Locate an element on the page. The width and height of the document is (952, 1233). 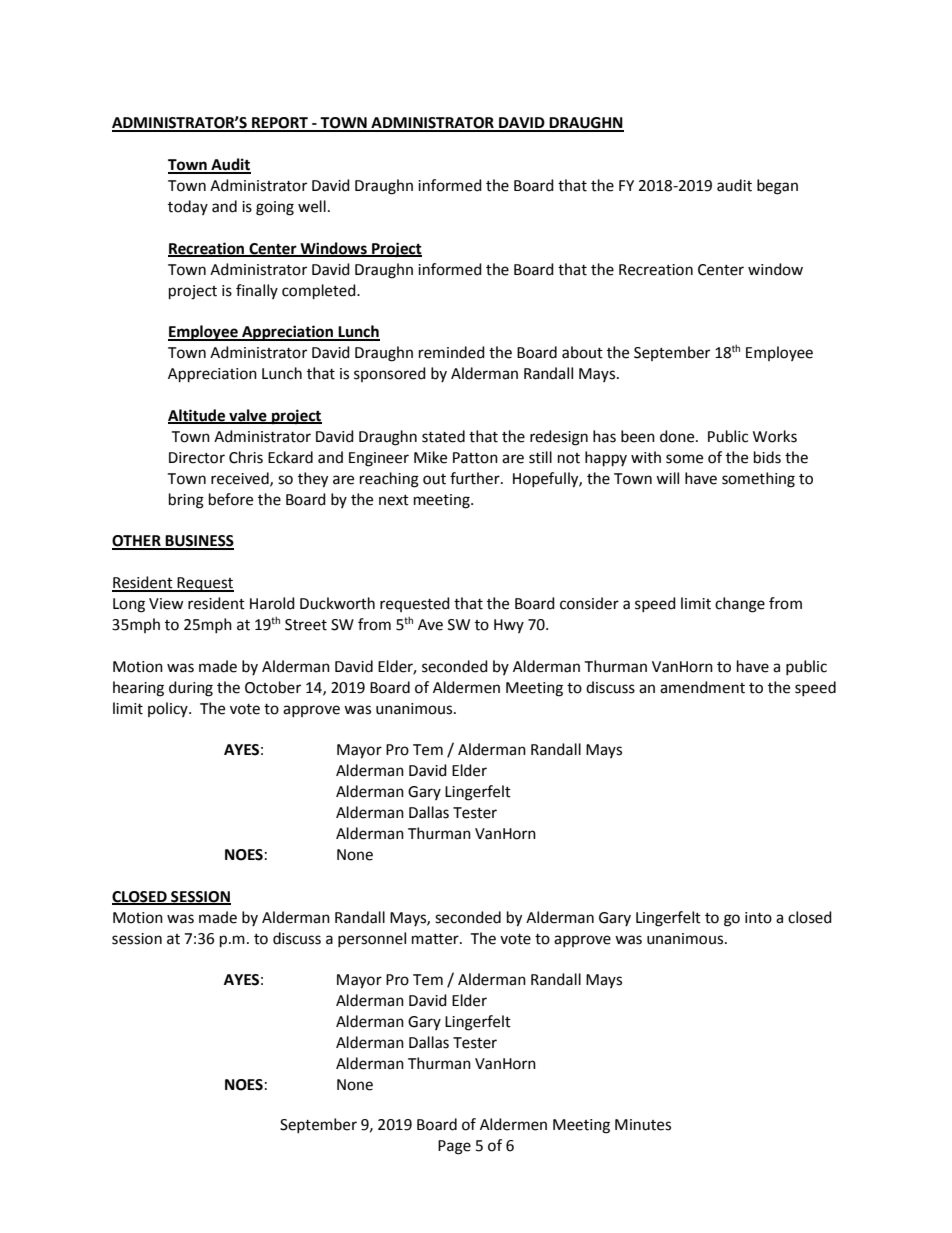
Minutes is located at coordinates (643, 1125).
